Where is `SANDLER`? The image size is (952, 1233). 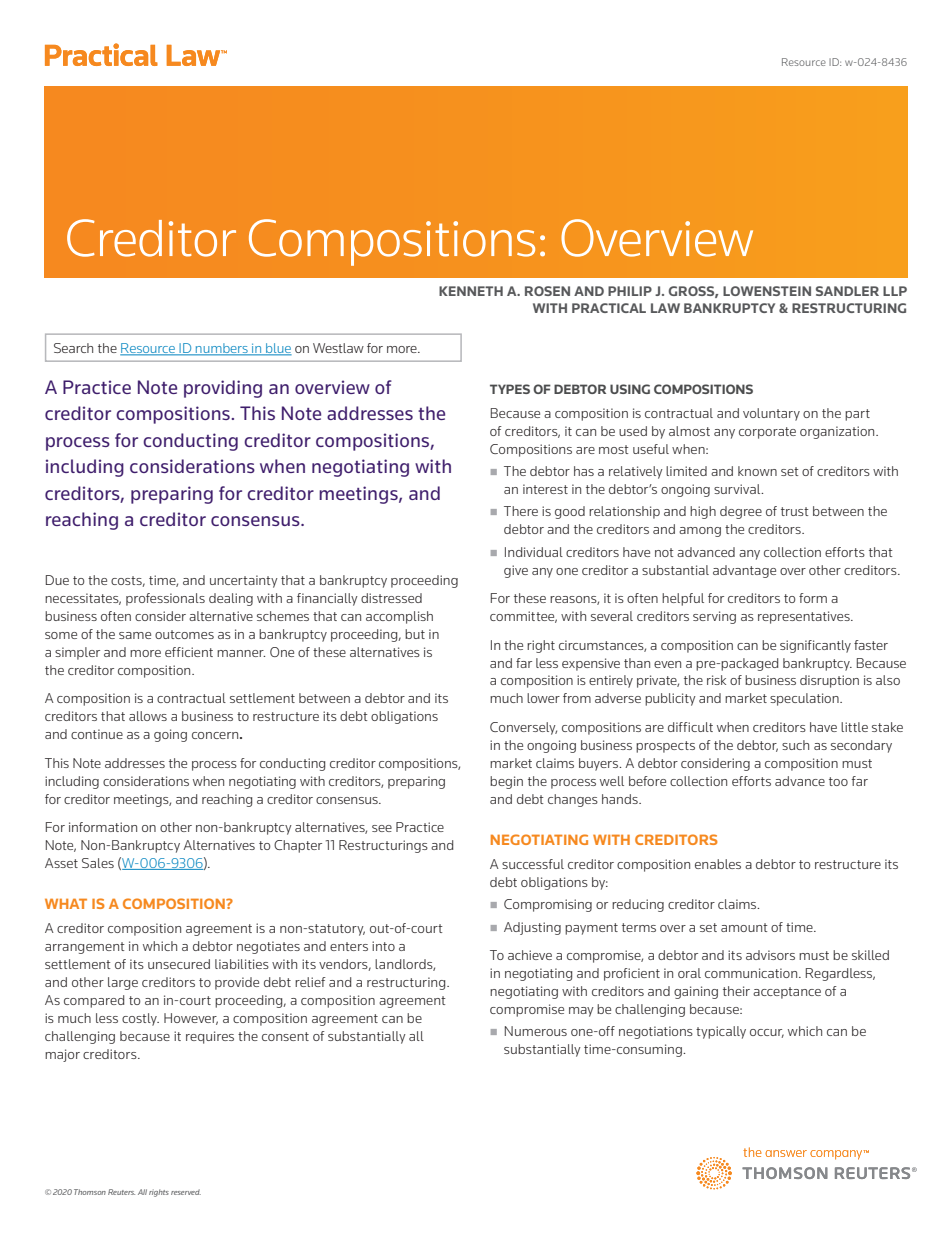
SANDLER is located at coordinates (847, 291).
